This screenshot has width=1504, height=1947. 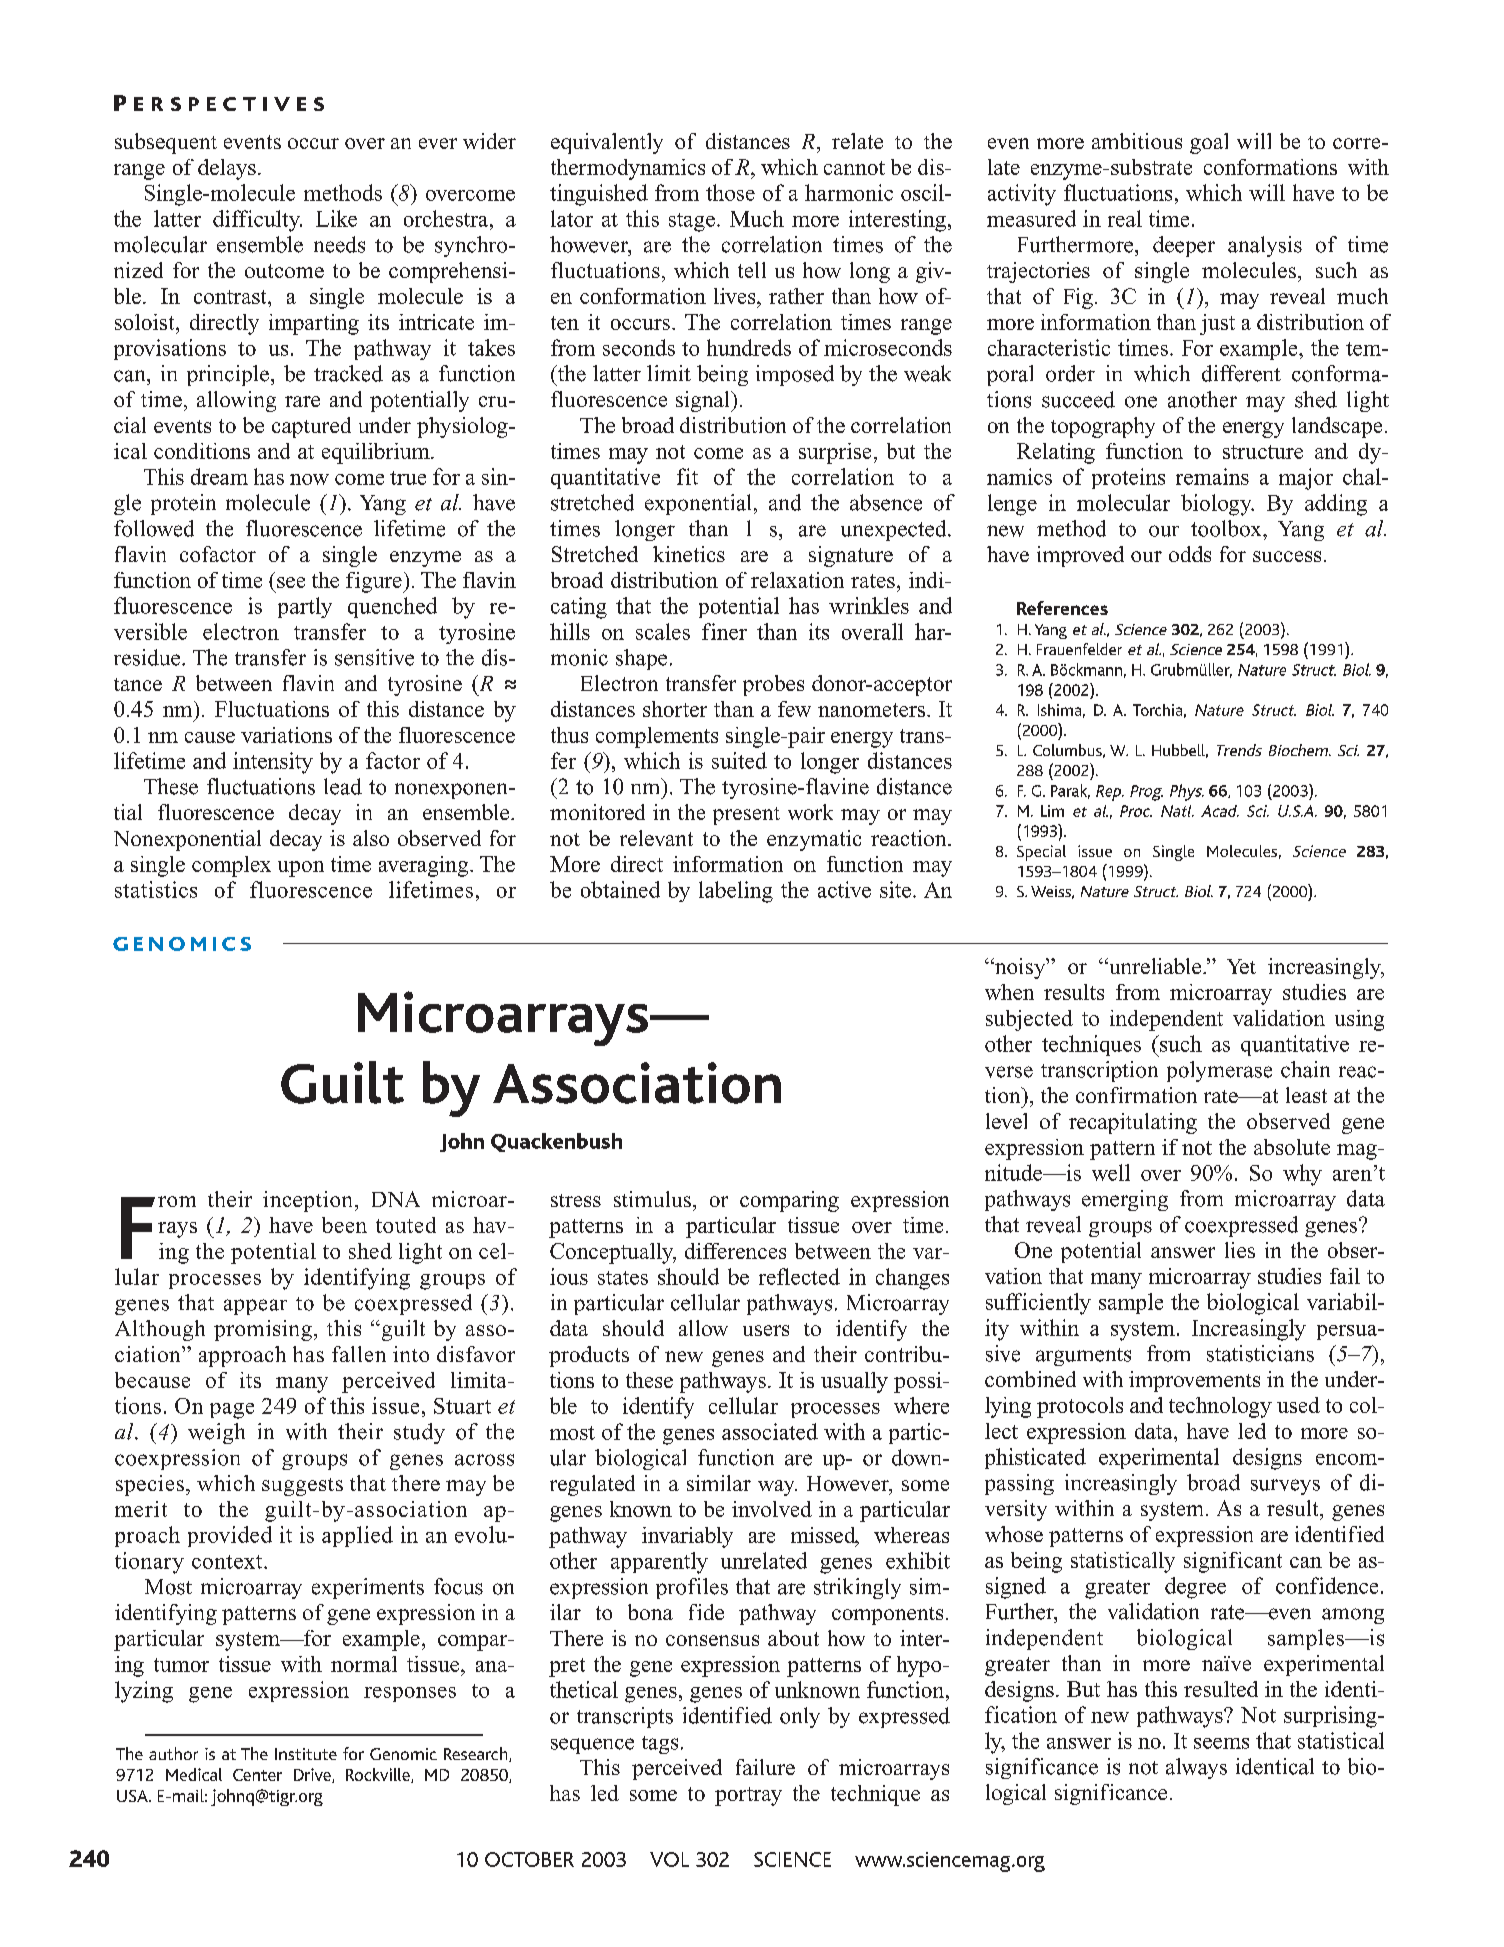 I want to click on goal, so click(x=1209, y=143).
